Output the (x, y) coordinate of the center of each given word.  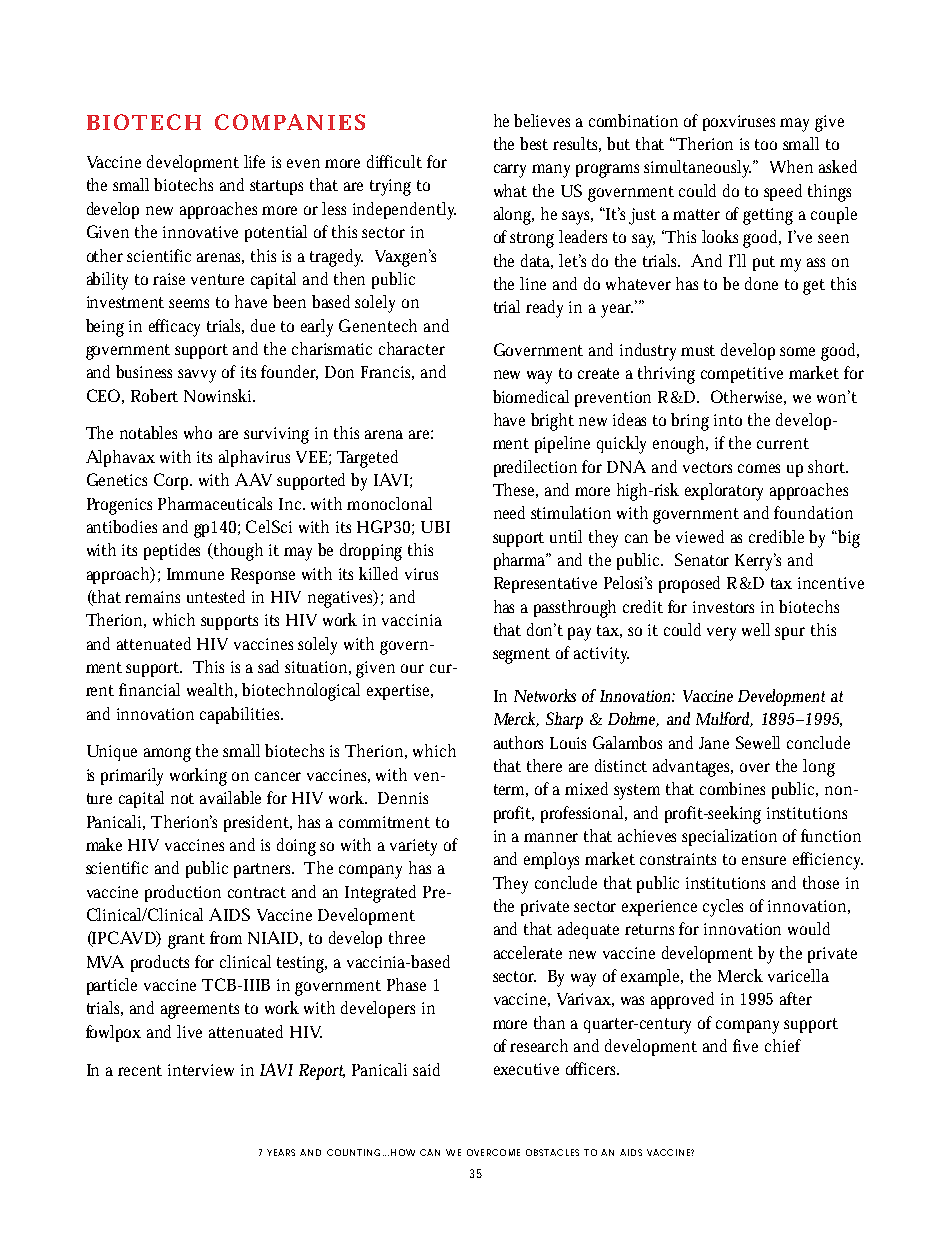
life (254, 161)
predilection (535, 468)
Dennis (403, 798)
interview (201, 1070)
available (230, 797)
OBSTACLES (552, 1152)
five (745, 1045)
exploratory (724, 492)
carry (510, 171)
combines (732, 788)
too (766, 144)
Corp (173, 481)
